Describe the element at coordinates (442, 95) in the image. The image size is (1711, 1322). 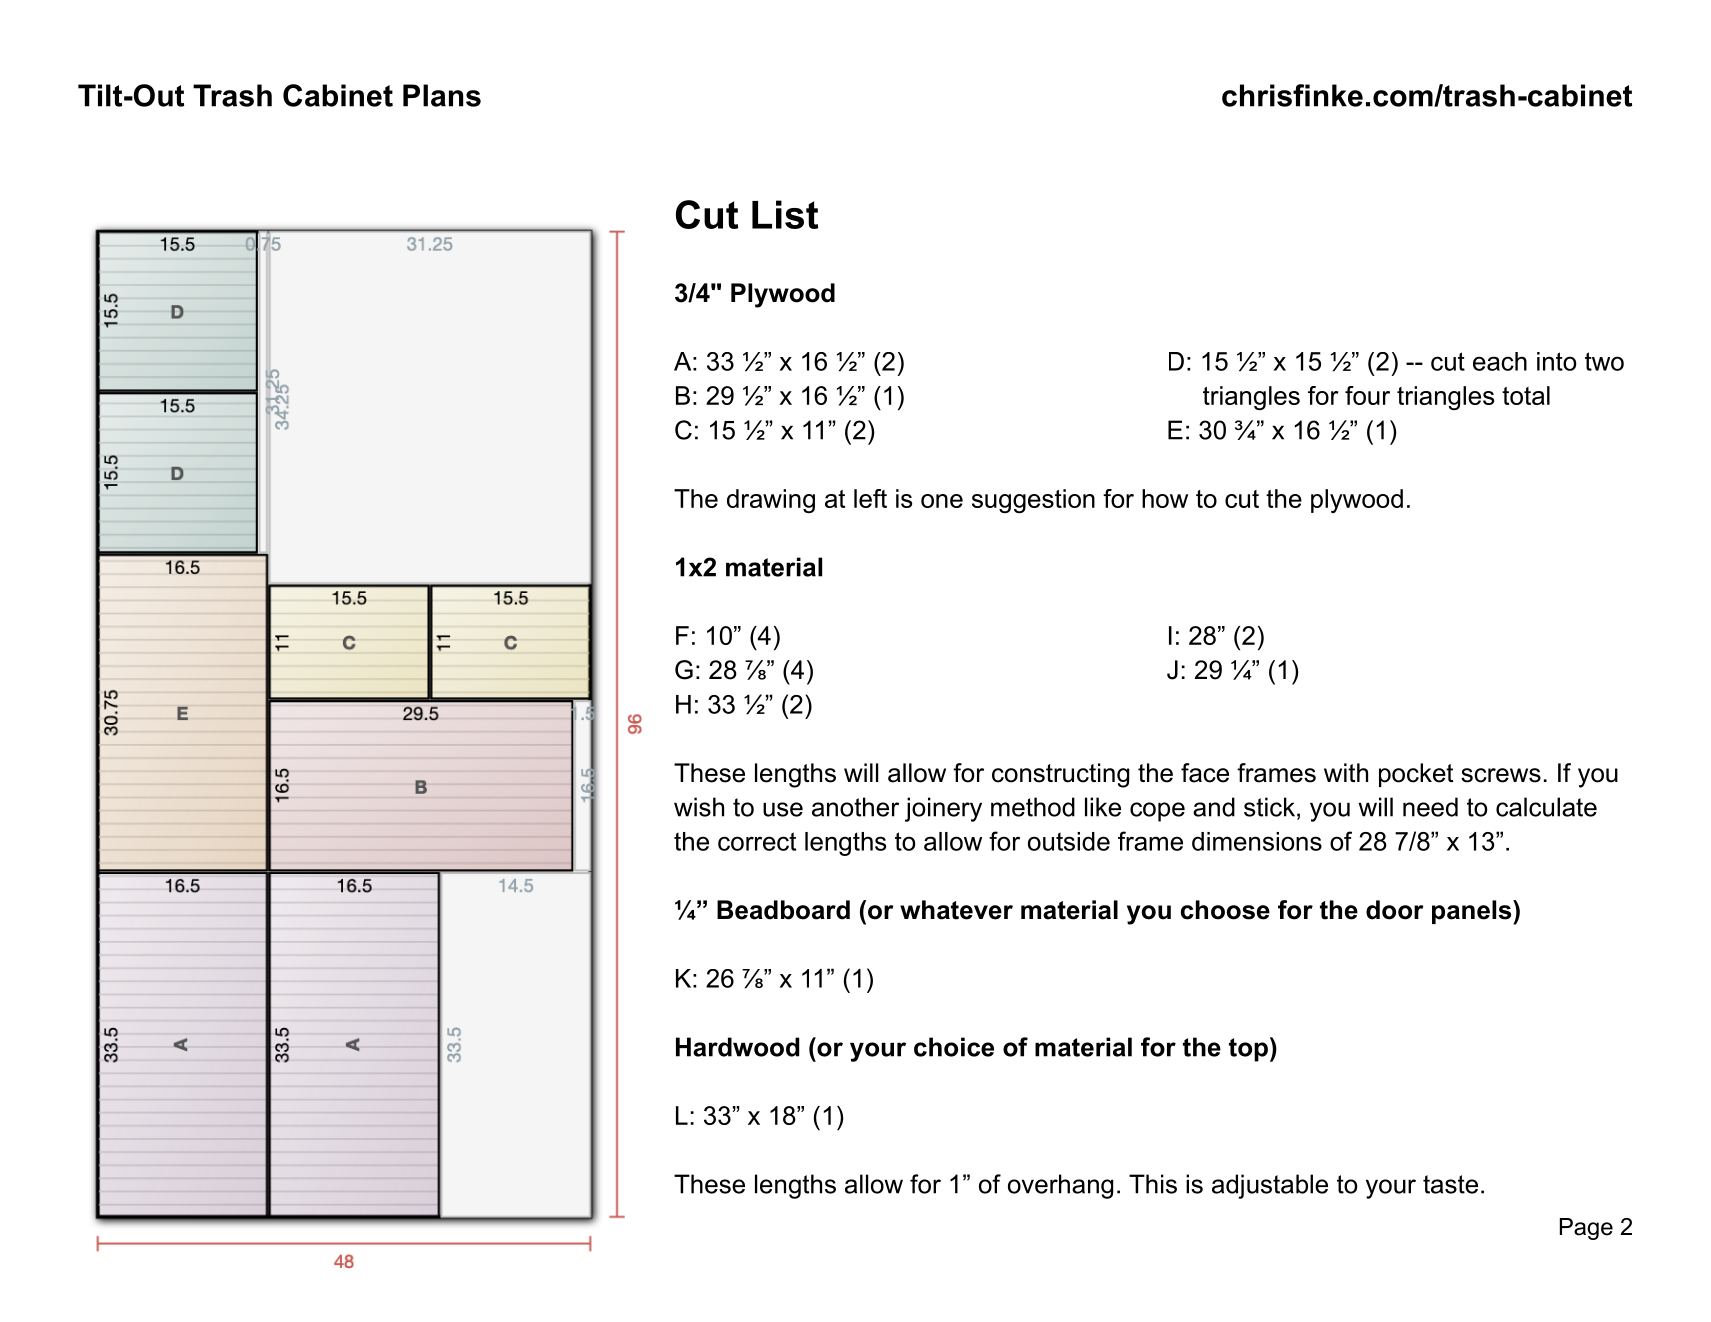
I see `Plans` at that location.
